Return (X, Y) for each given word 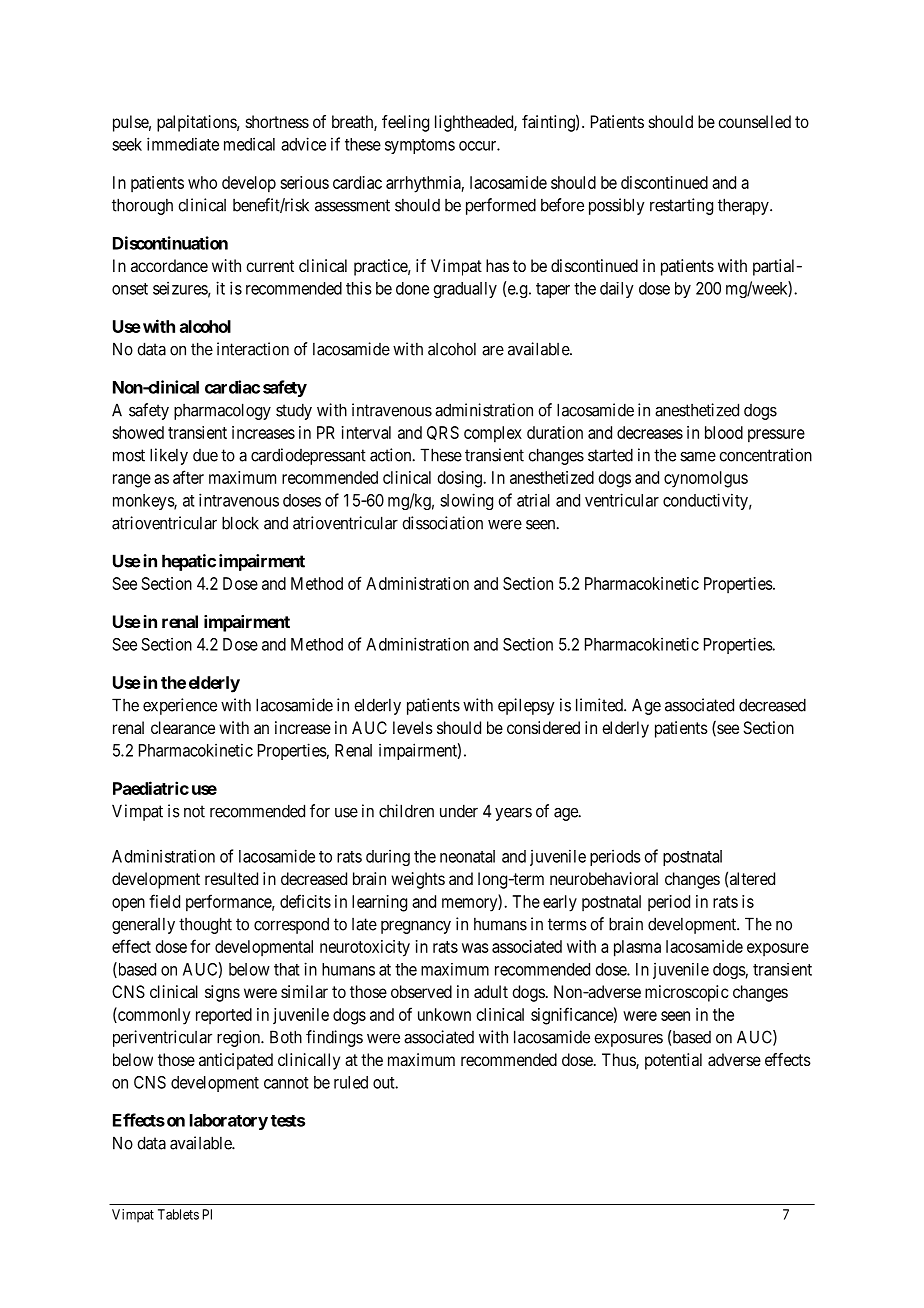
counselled (754, 121)
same (698, 456)
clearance (183, 727)
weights (418, 880)
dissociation (442, 523)
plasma (637, 948)
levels (413, 727)
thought (205, 925)
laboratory (229, 1122)
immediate (183, 144)
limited (600, 705)
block (240, 523)
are (493, 350)
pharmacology (222, 411)
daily (617, 290)
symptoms (420, 146)
